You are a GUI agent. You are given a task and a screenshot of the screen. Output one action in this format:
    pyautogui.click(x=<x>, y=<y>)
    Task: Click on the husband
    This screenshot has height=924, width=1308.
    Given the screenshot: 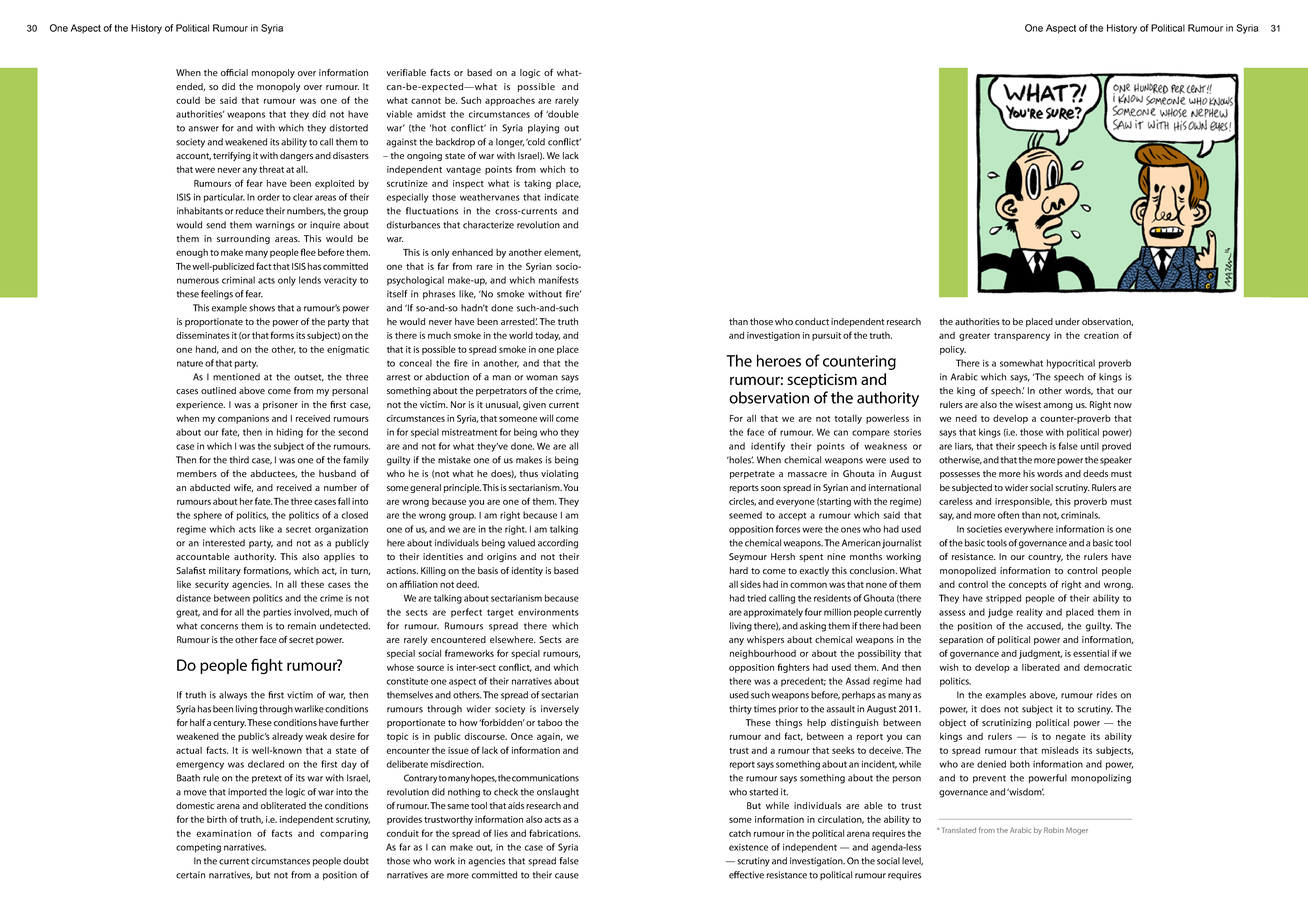 What is the action you would take?
    pyautogui.click(x=337, y=473)
